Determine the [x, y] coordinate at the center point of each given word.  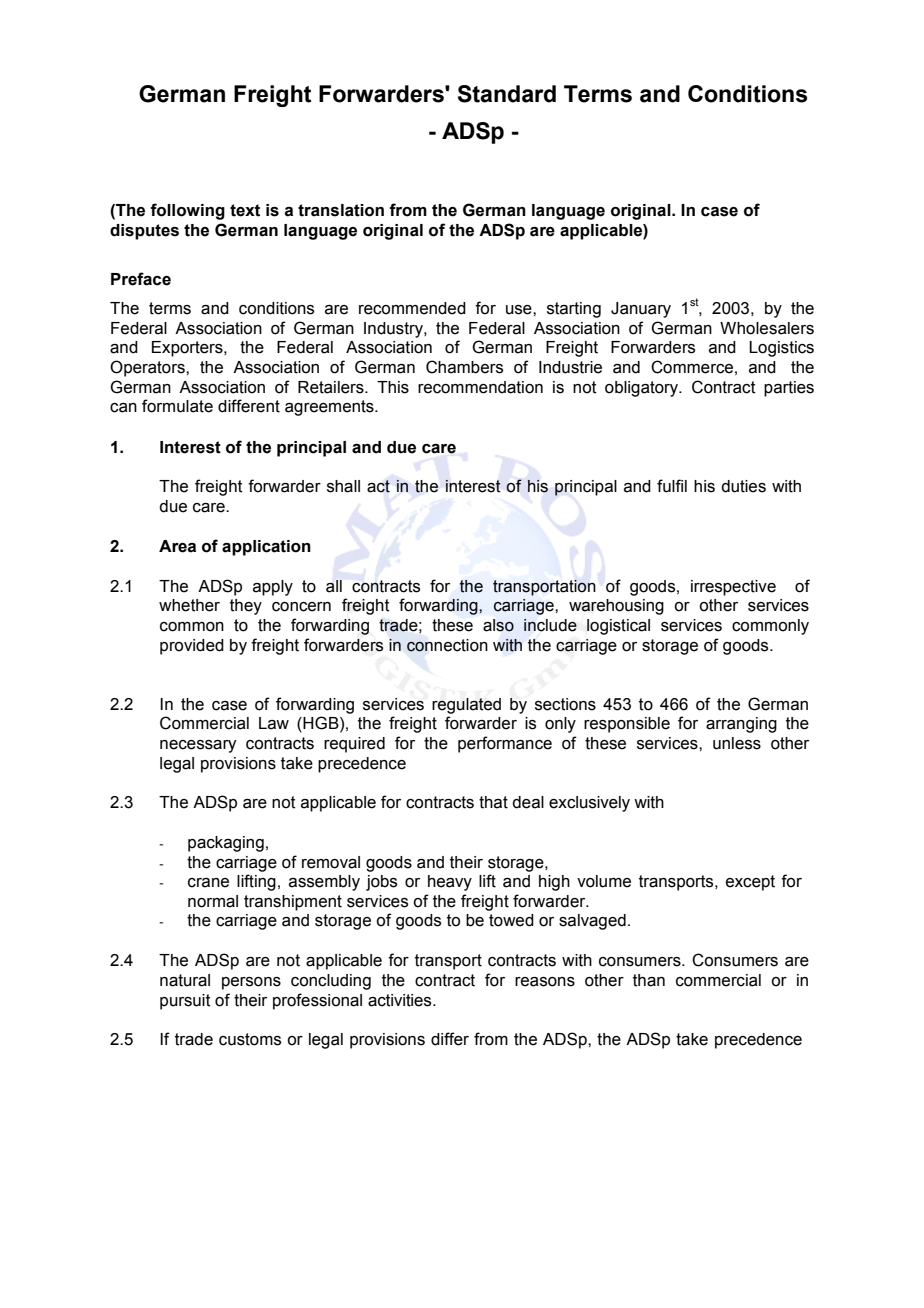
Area [177, 546]
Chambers [464, 367]
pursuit [185, 1002]
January [641, 310]
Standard [507, 94]
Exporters [188, 349]
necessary [198, 746]
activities [401, 1000]
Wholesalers [767, 328]
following [187, 211]
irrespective [733, 588]
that [493, 802]
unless [737, 743]
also [498, 625]
